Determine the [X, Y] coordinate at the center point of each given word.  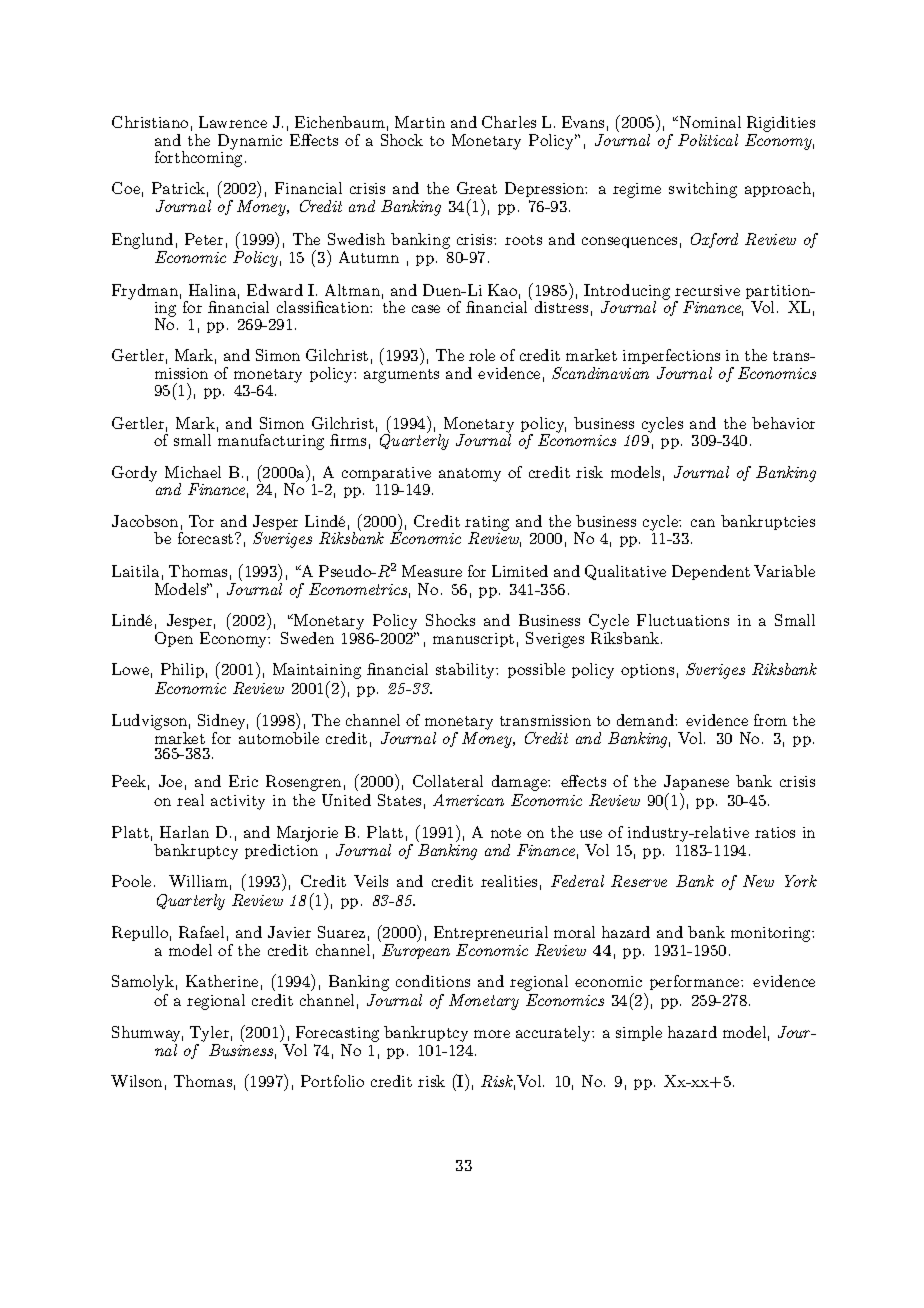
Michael [193, 472]
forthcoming [198, 158]
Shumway [147, 1034]
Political [708, 140]
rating [487, 524]
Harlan [184, 832]
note [506, 833]
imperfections [671, 356]
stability [466, 671]
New [758, 881]
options [647, 671]
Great [477, 188]
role [482, 355]
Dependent [711, 572]
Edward [275, 290]
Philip [182, 670]
